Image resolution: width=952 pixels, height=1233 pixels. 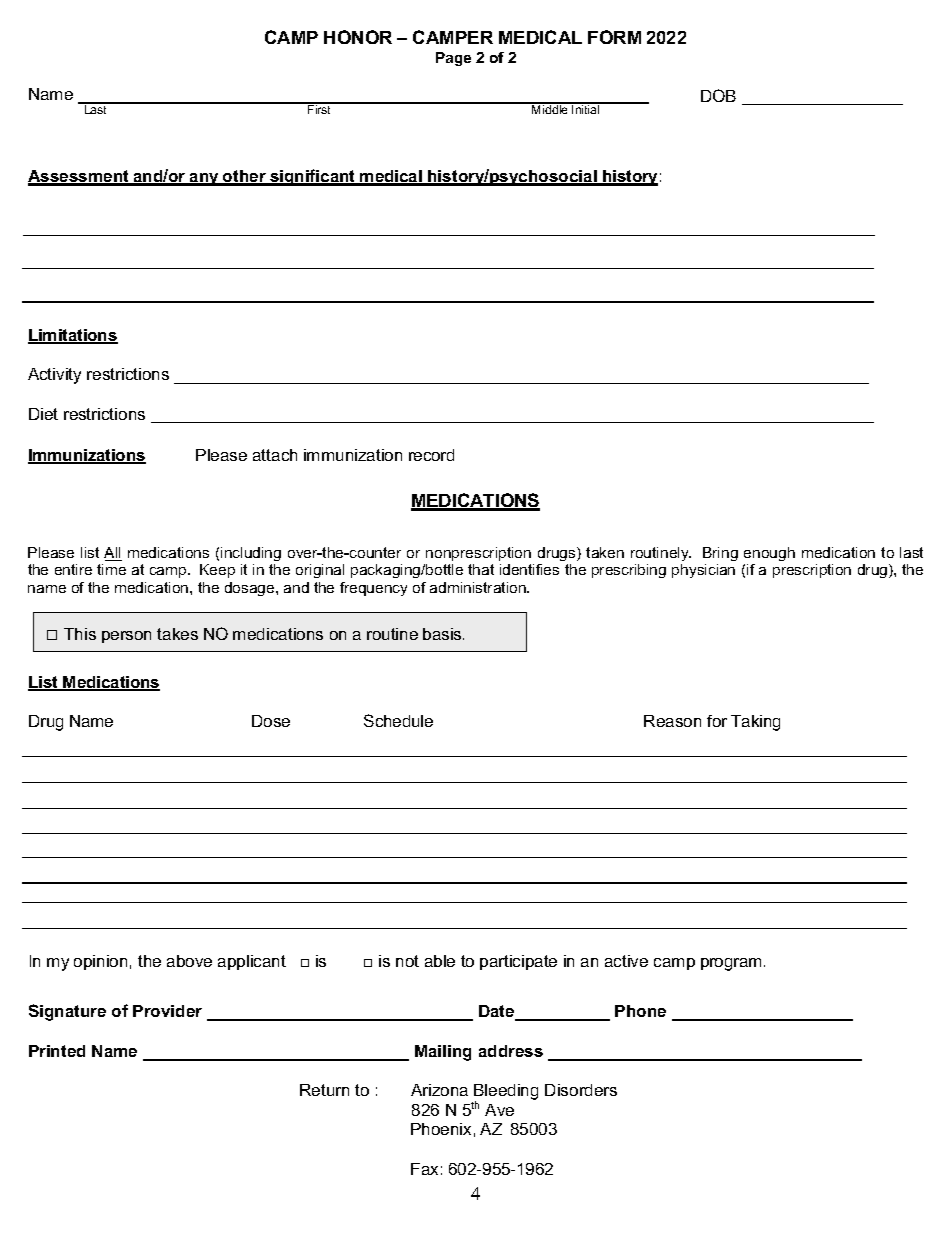 What do you see at coordinates (271, 721) in the screenshot?
I see `Dose` at bounding box center [271, 721].
